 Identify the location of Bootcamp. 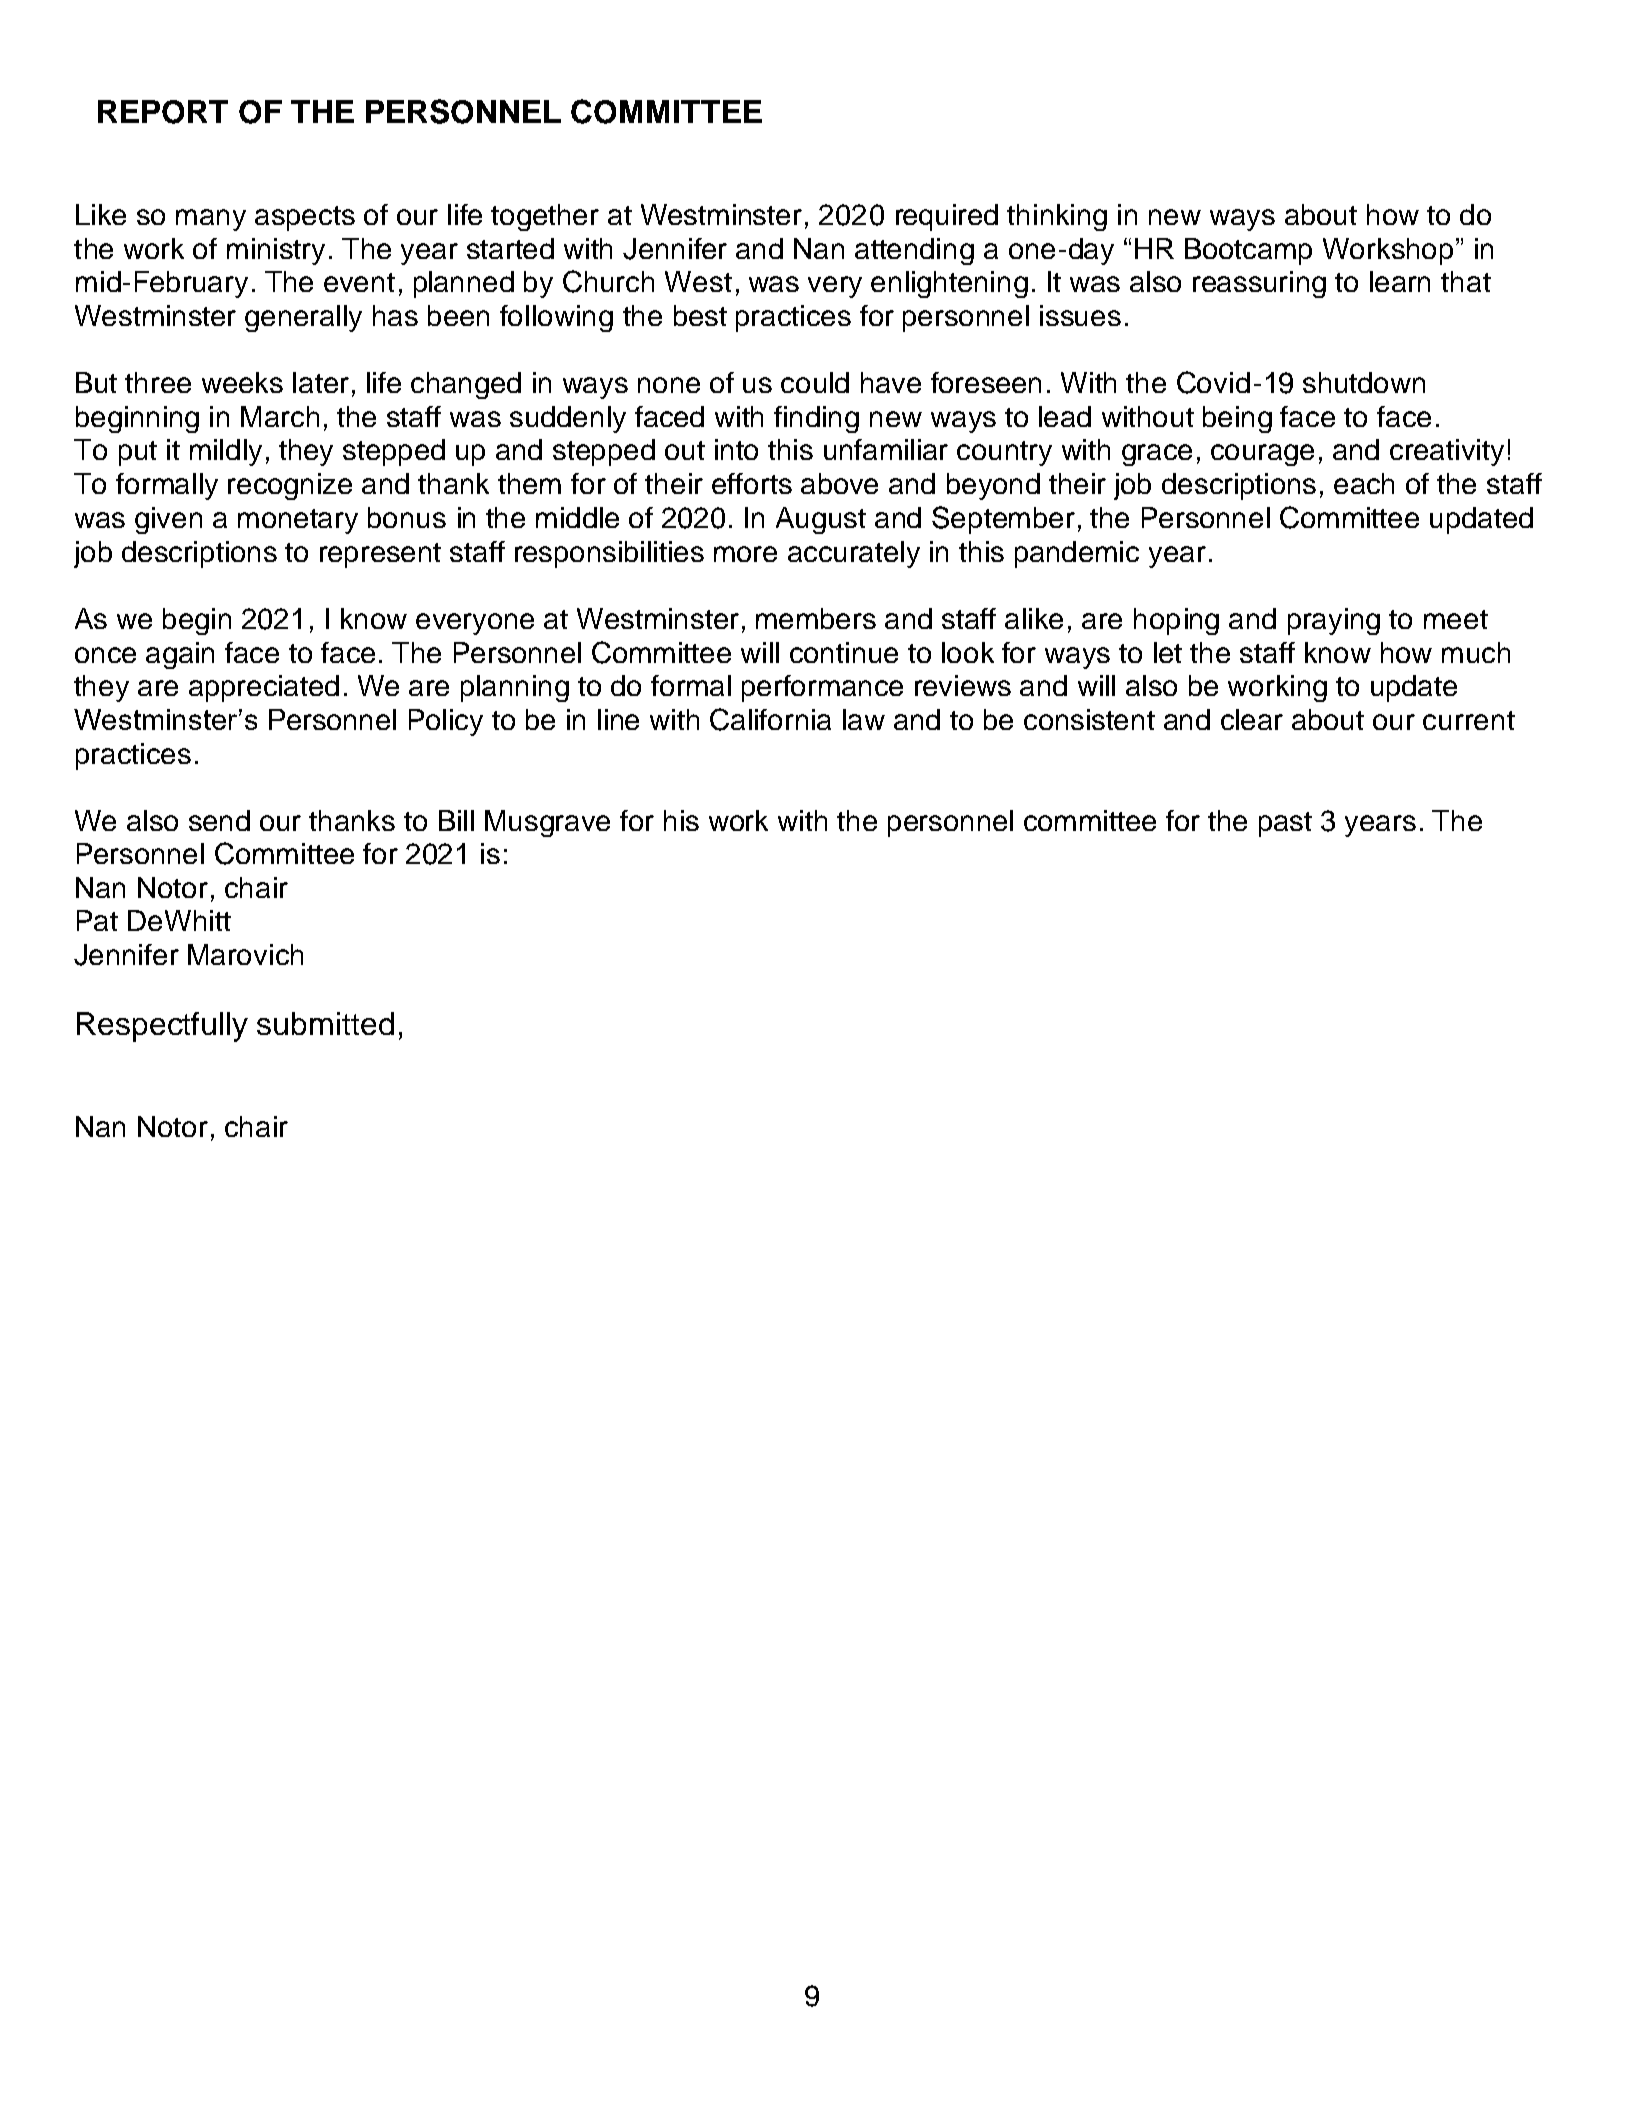
(1248, 251).
